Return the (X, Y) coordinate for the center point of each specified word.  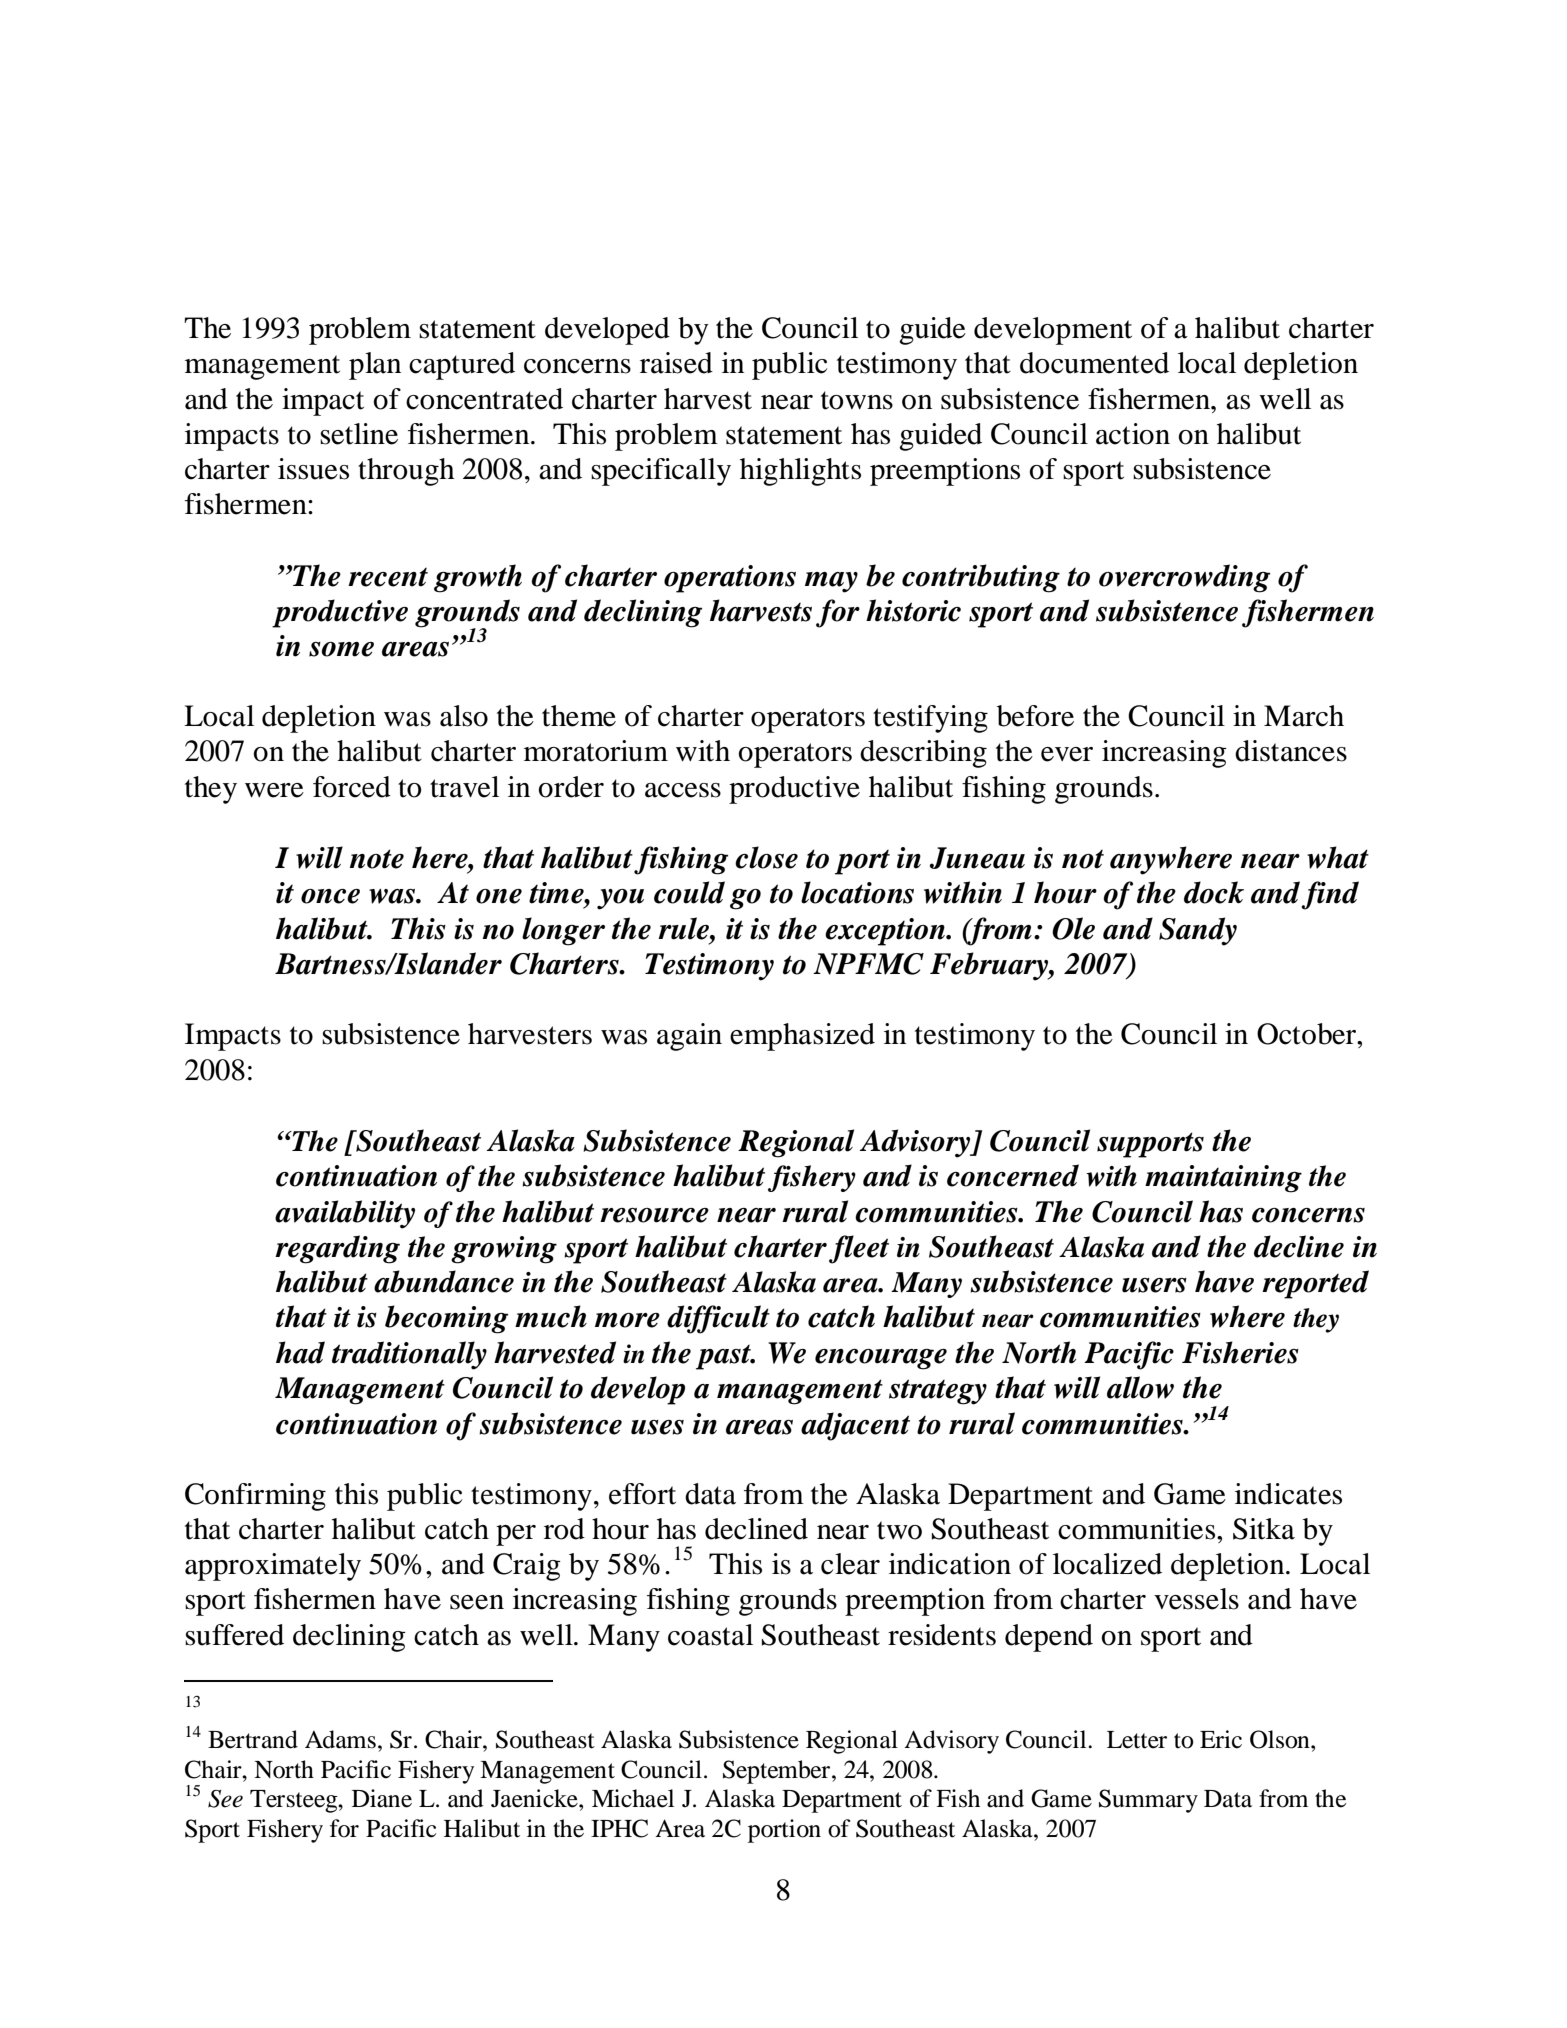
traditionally (409, 1355)
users (1154, 1285)
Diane (382, 1798)
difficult (718, 1319)
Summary (1148, 1801)
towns (857, 400)
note (377, 859)
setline (359, 434)
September (778, 1772)
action (1133, 434)
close (766, 857)
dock (1214, 892)
